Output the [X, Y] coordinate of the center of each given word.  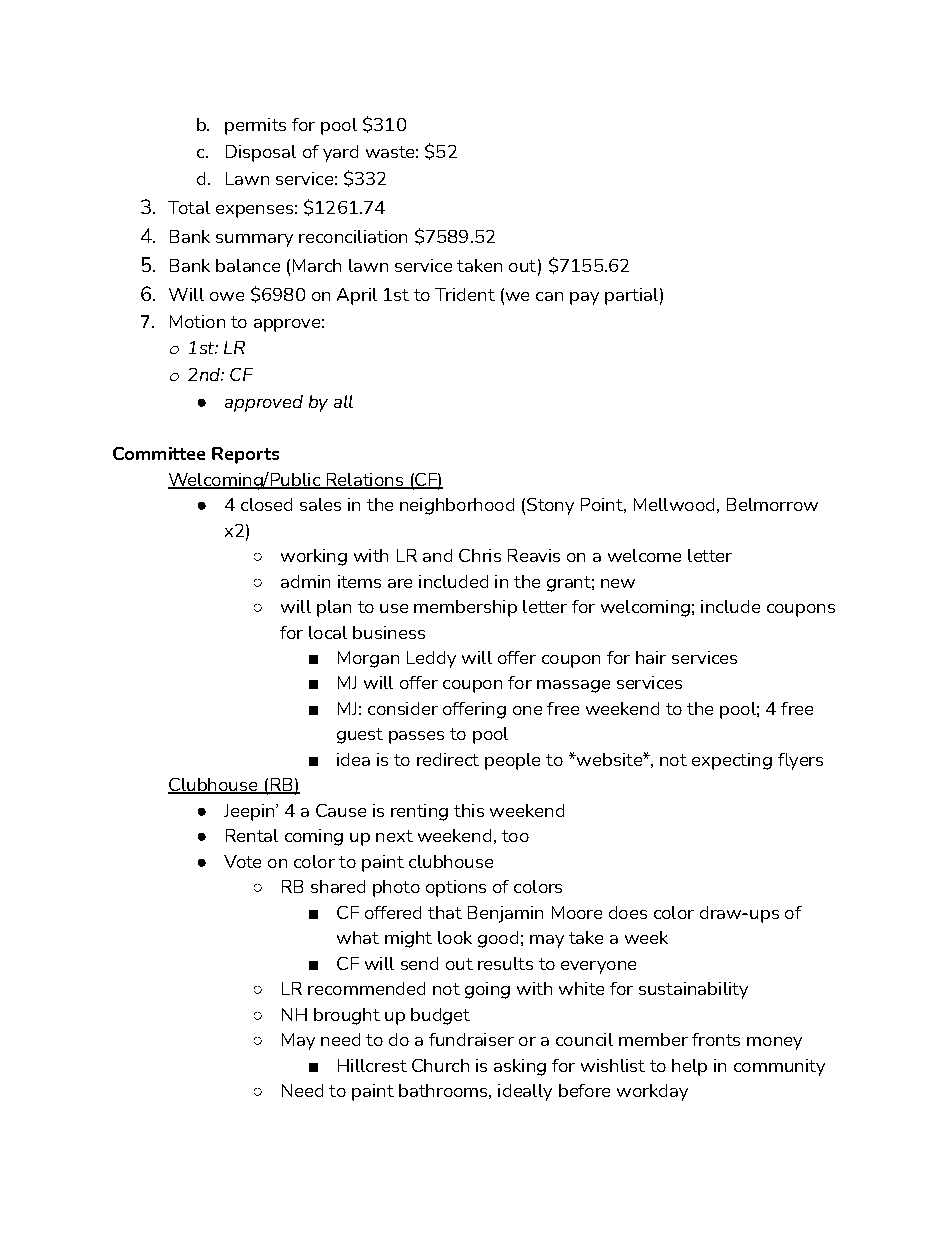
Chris [480, 555]
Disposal [261, 153]
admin [305, 581]
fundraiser [471, 1039]
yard [340, 153]
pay [584, 298]
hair [651, 657]
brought [347, 1016]
